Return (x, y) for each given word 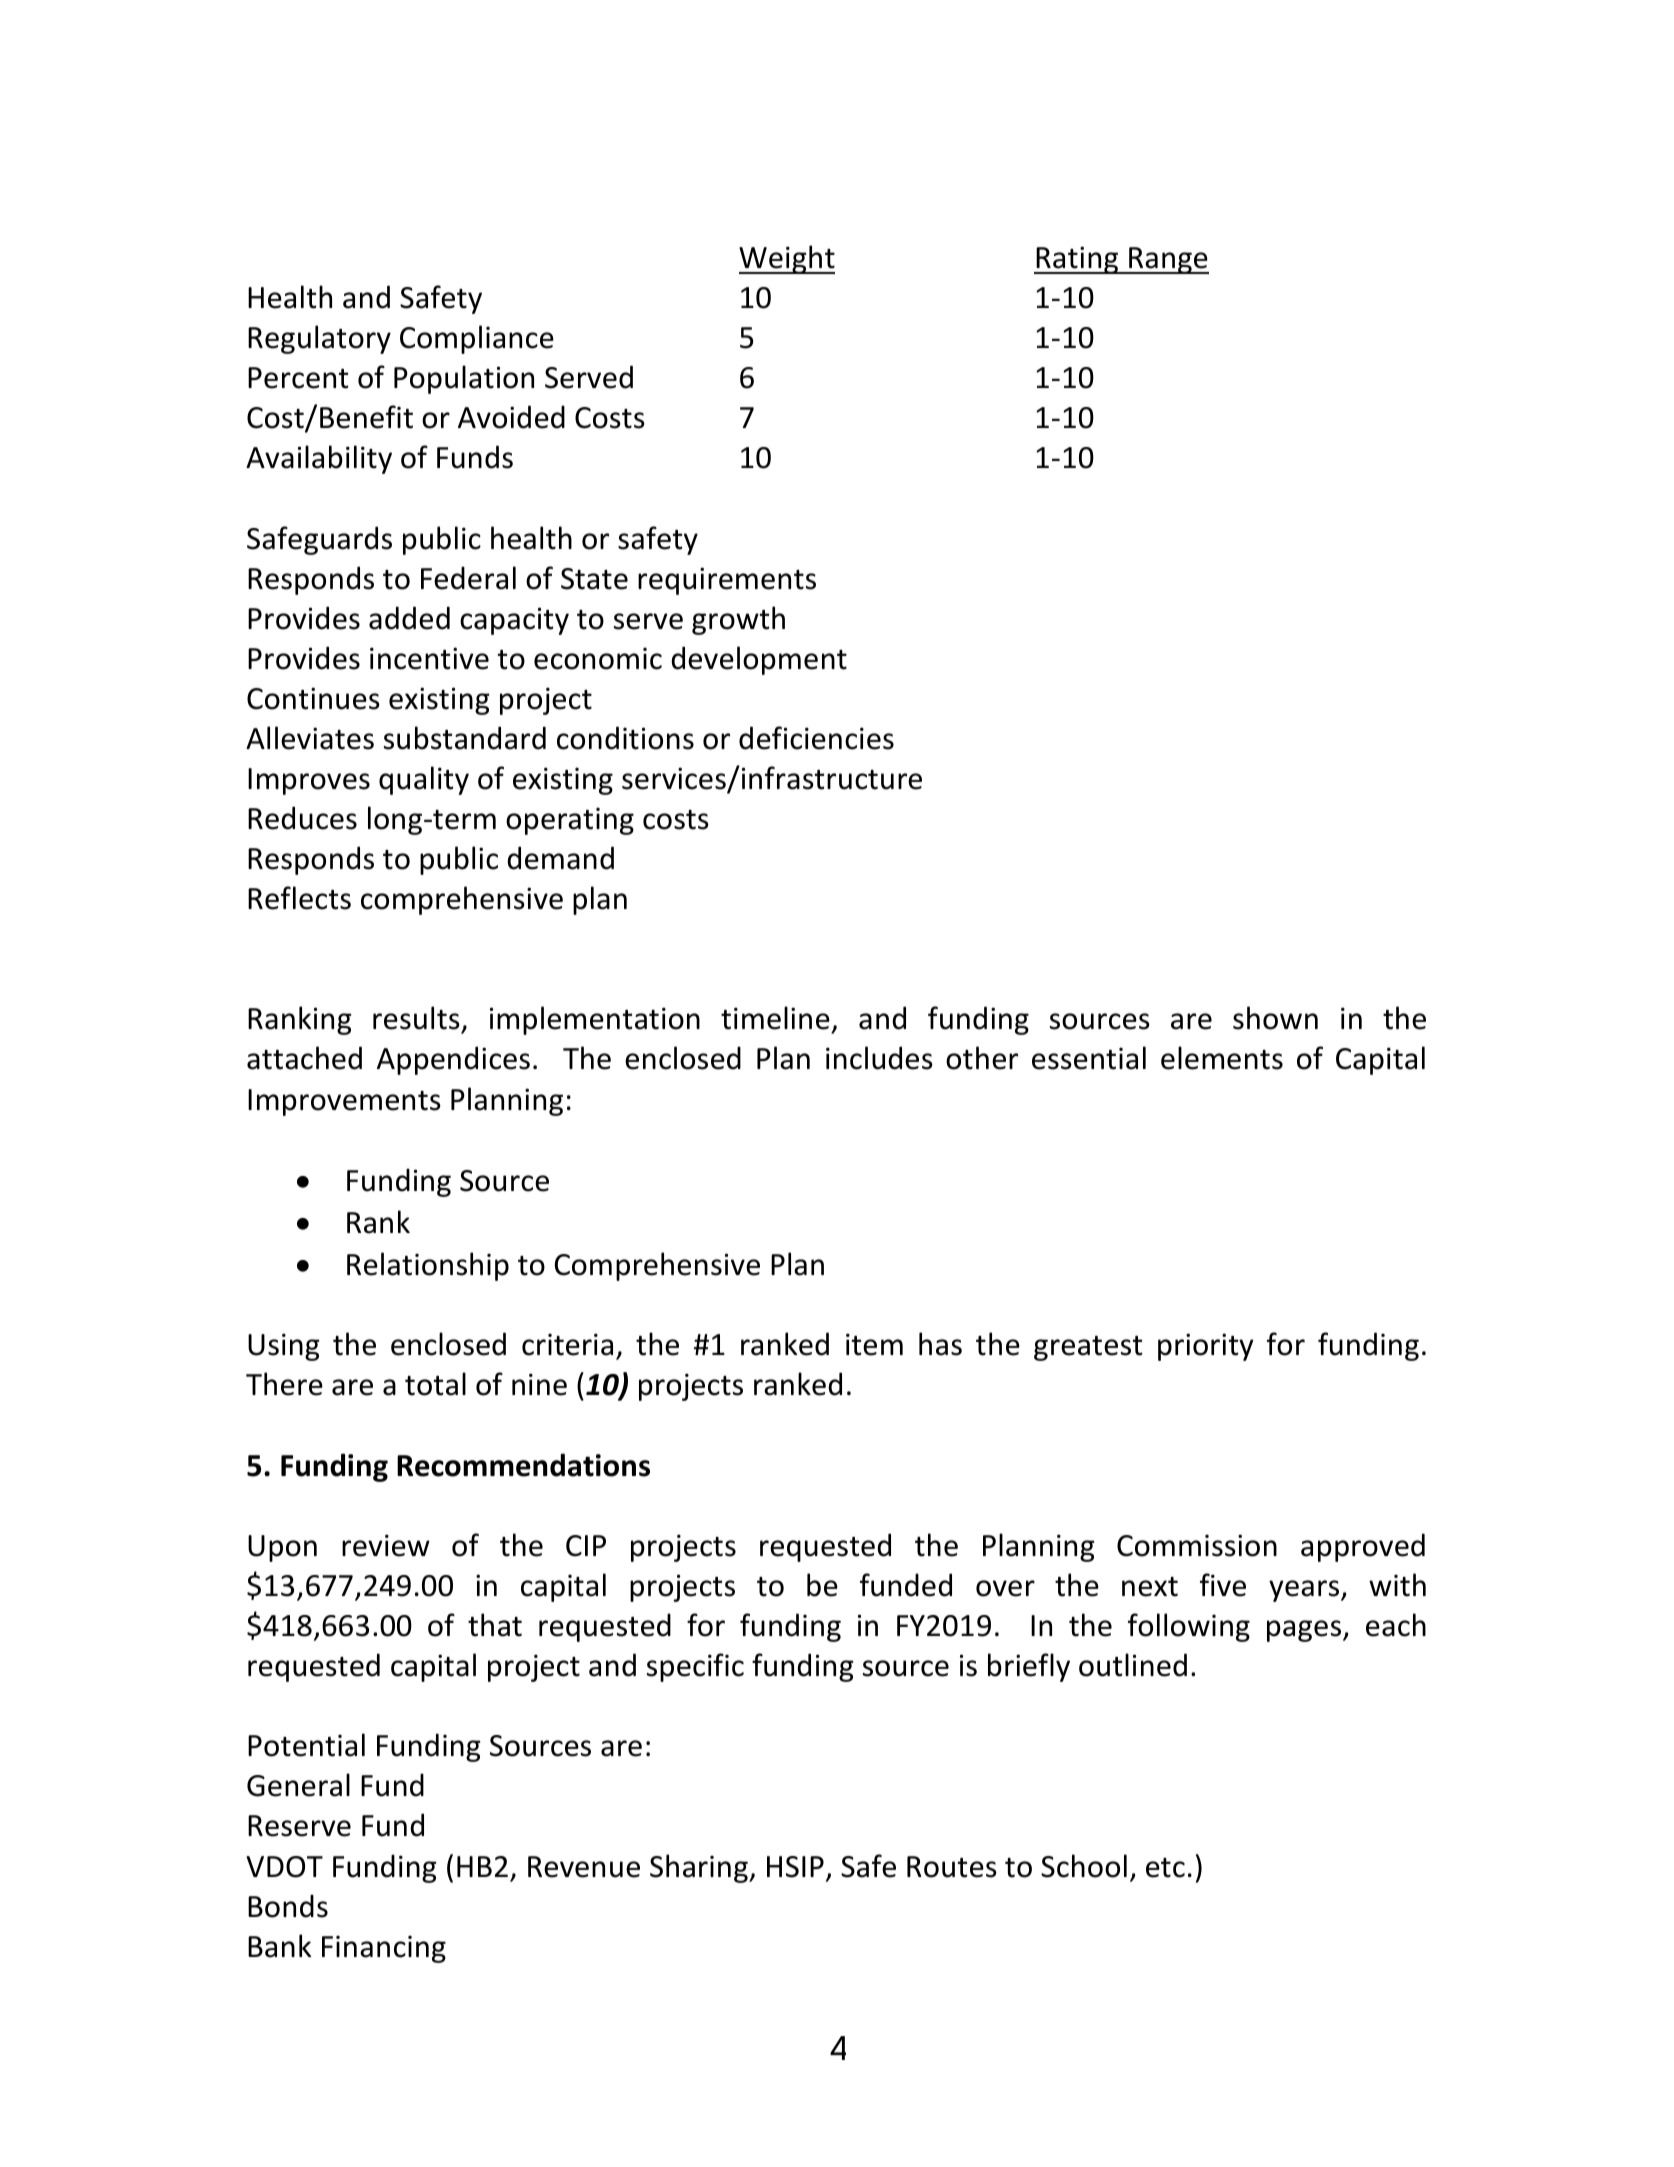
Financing (384, 1949)
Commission (1197, 1545)
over (1005, 1588)
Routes (952, 1867)
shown (1275, 1018)
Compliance (477, 339)
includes (879, 1058)
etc (1165, 1868)
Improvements (344, 1102)
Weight (787, 259)
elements (1222, 1058)
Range (1168, 260)
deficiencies (816, 738)
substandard (465, 738)
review (386, 1545)
